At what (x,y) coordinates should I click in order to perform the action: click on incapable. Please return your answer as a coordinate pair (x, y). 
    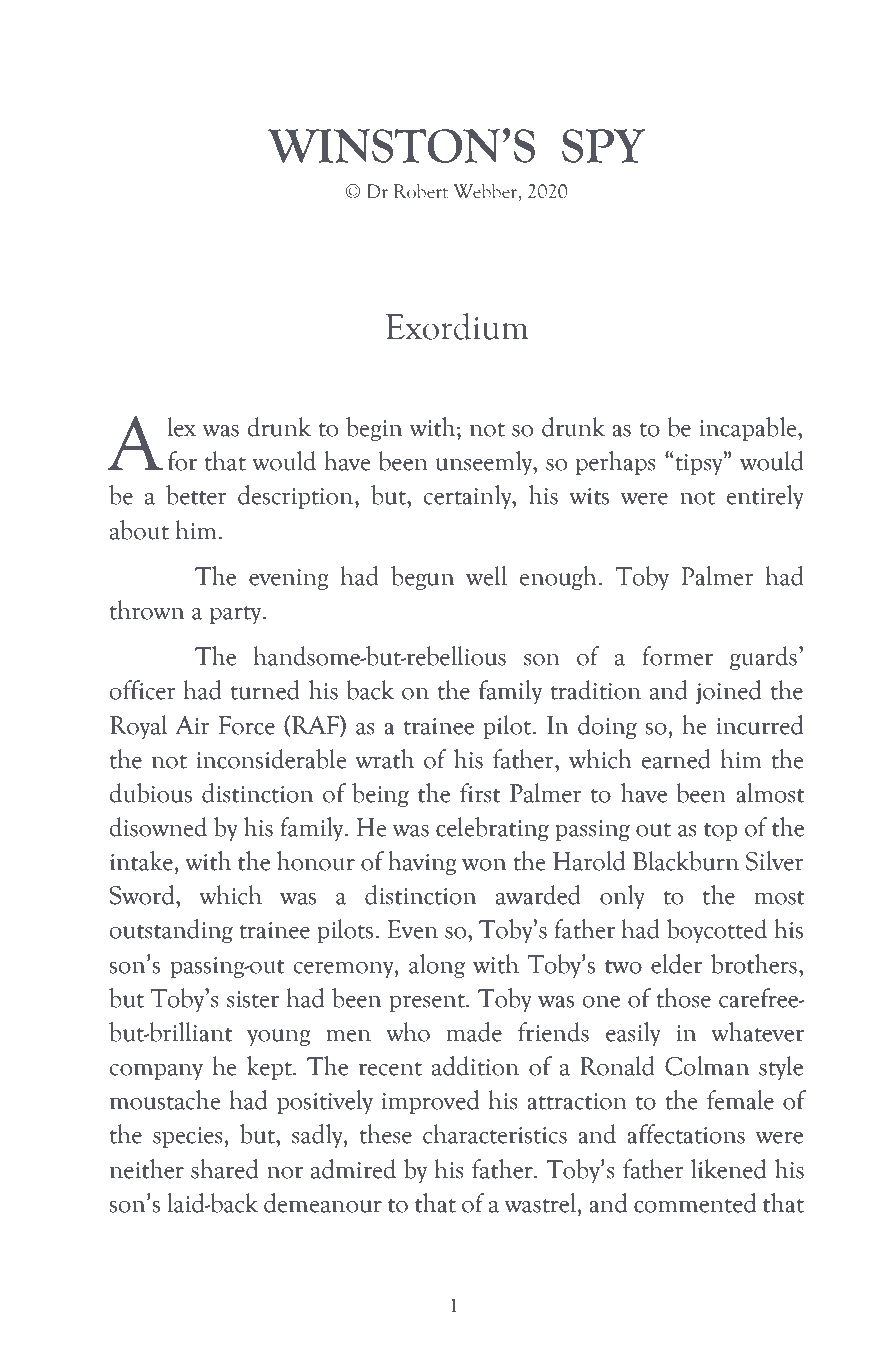
    Looking at the image, I should click on (749, 429).
